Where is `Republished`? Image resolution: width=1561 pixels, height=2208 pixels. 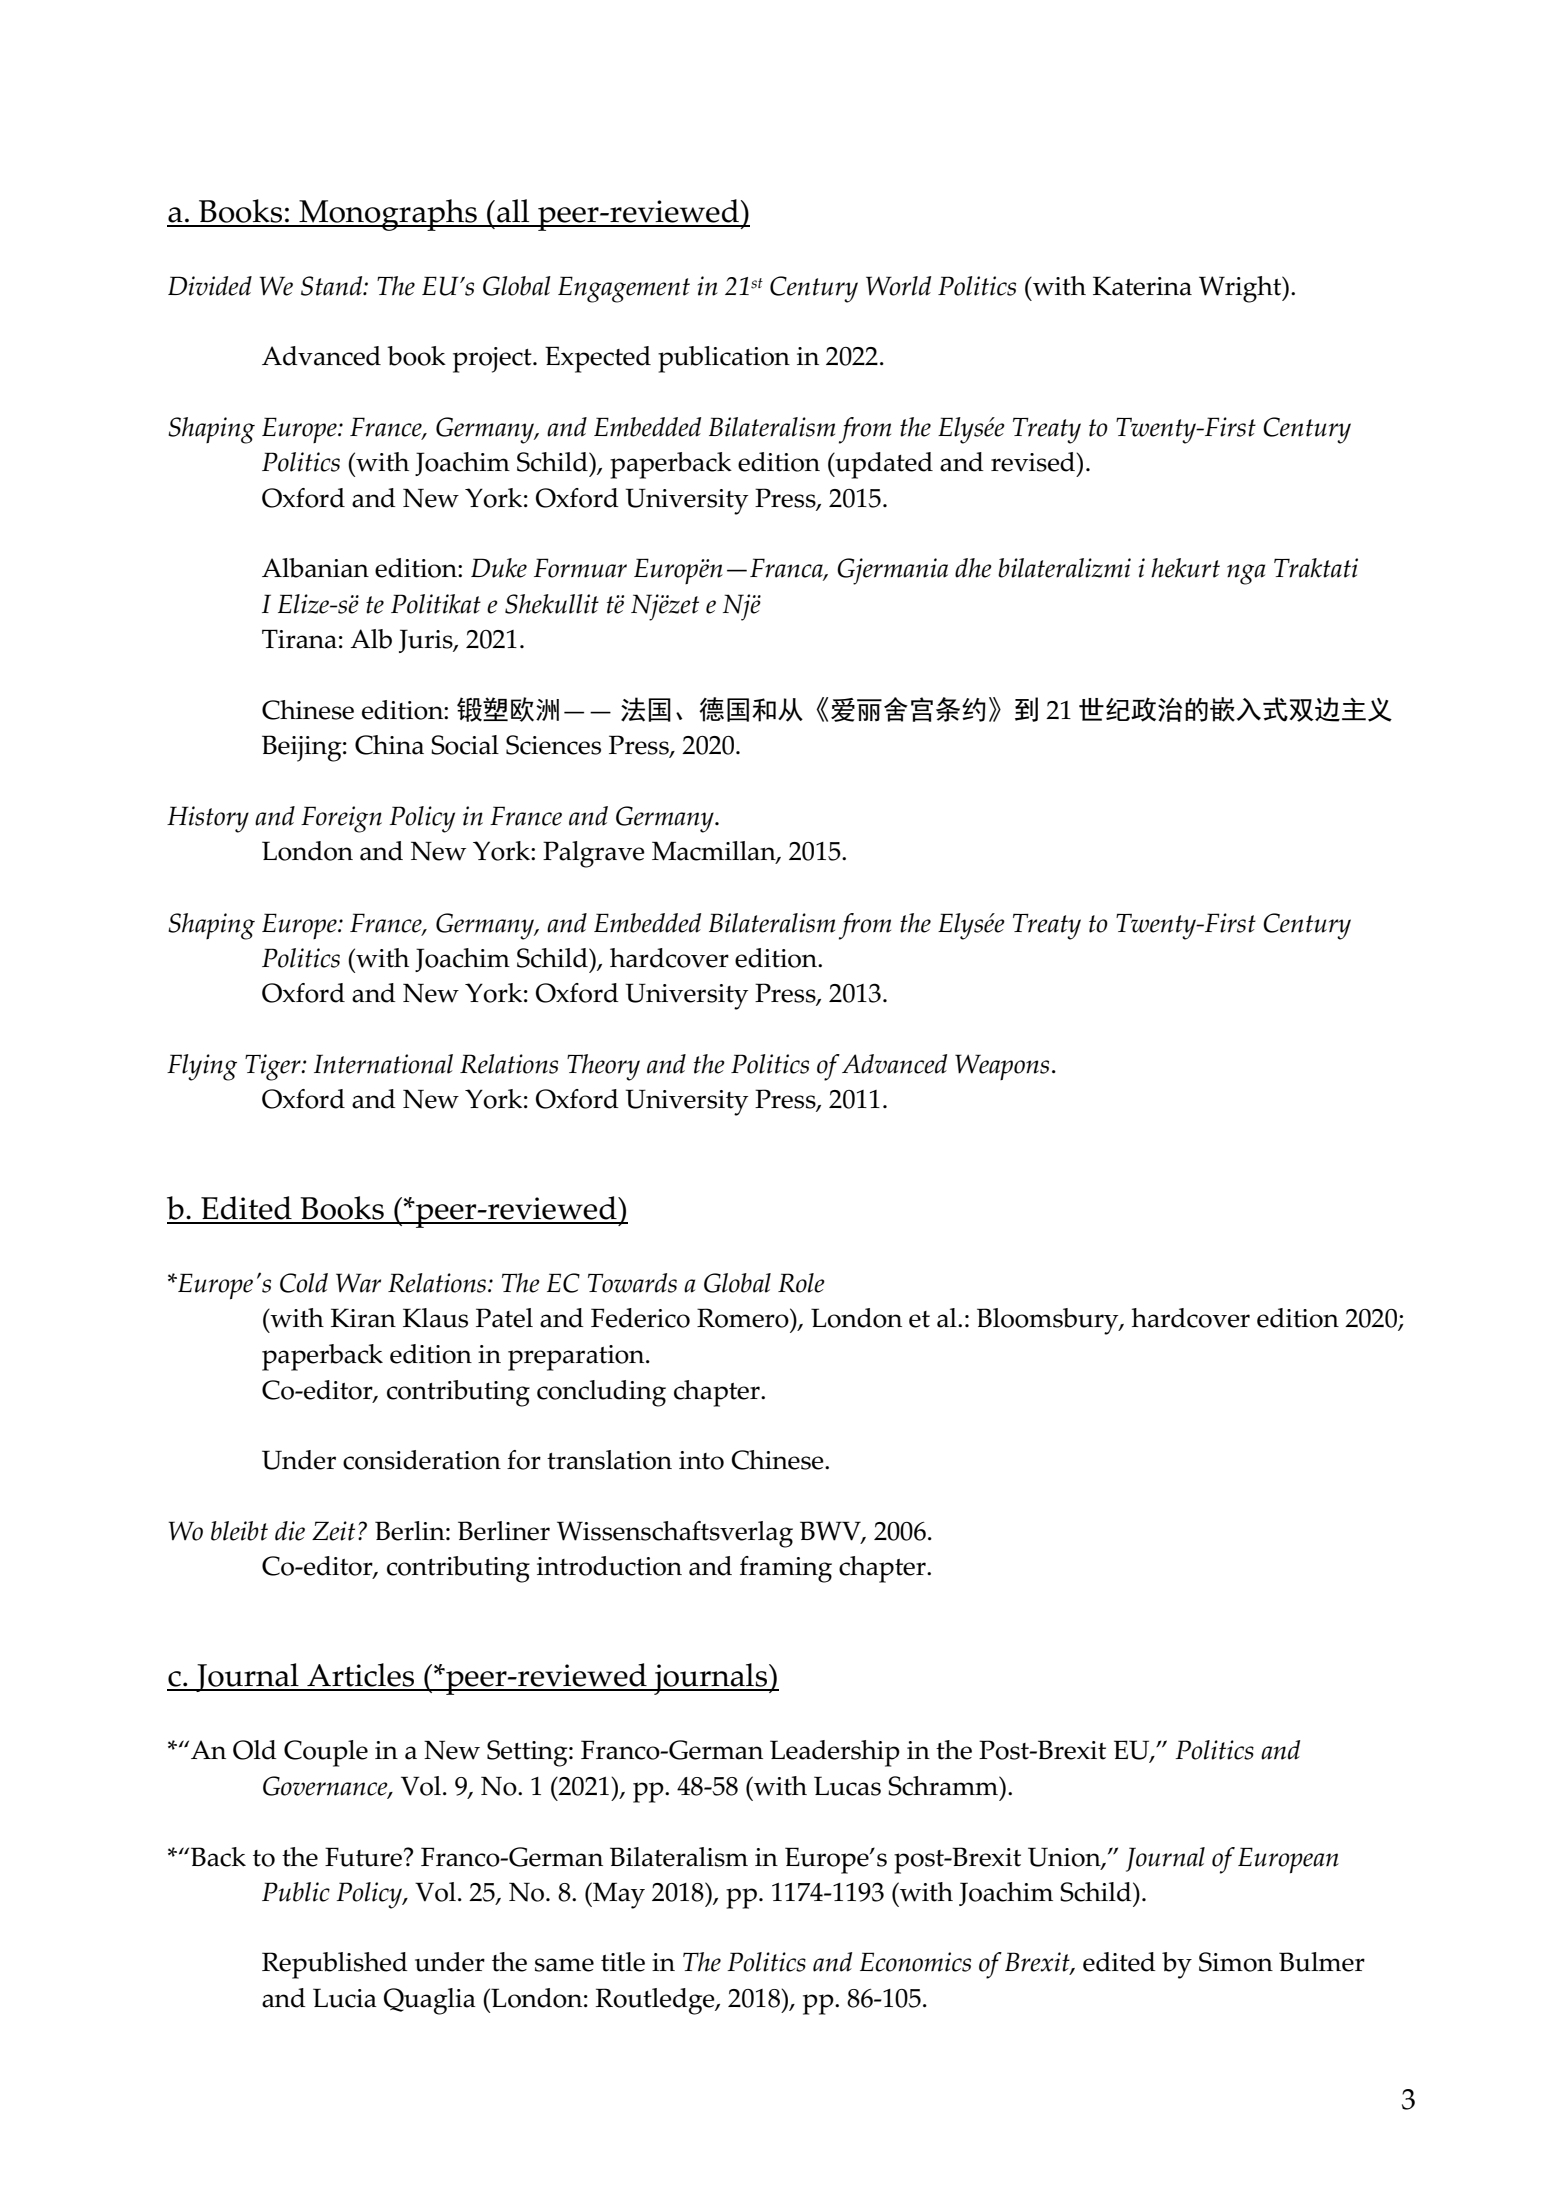 Republished is located at coordinates (335, 1965).
